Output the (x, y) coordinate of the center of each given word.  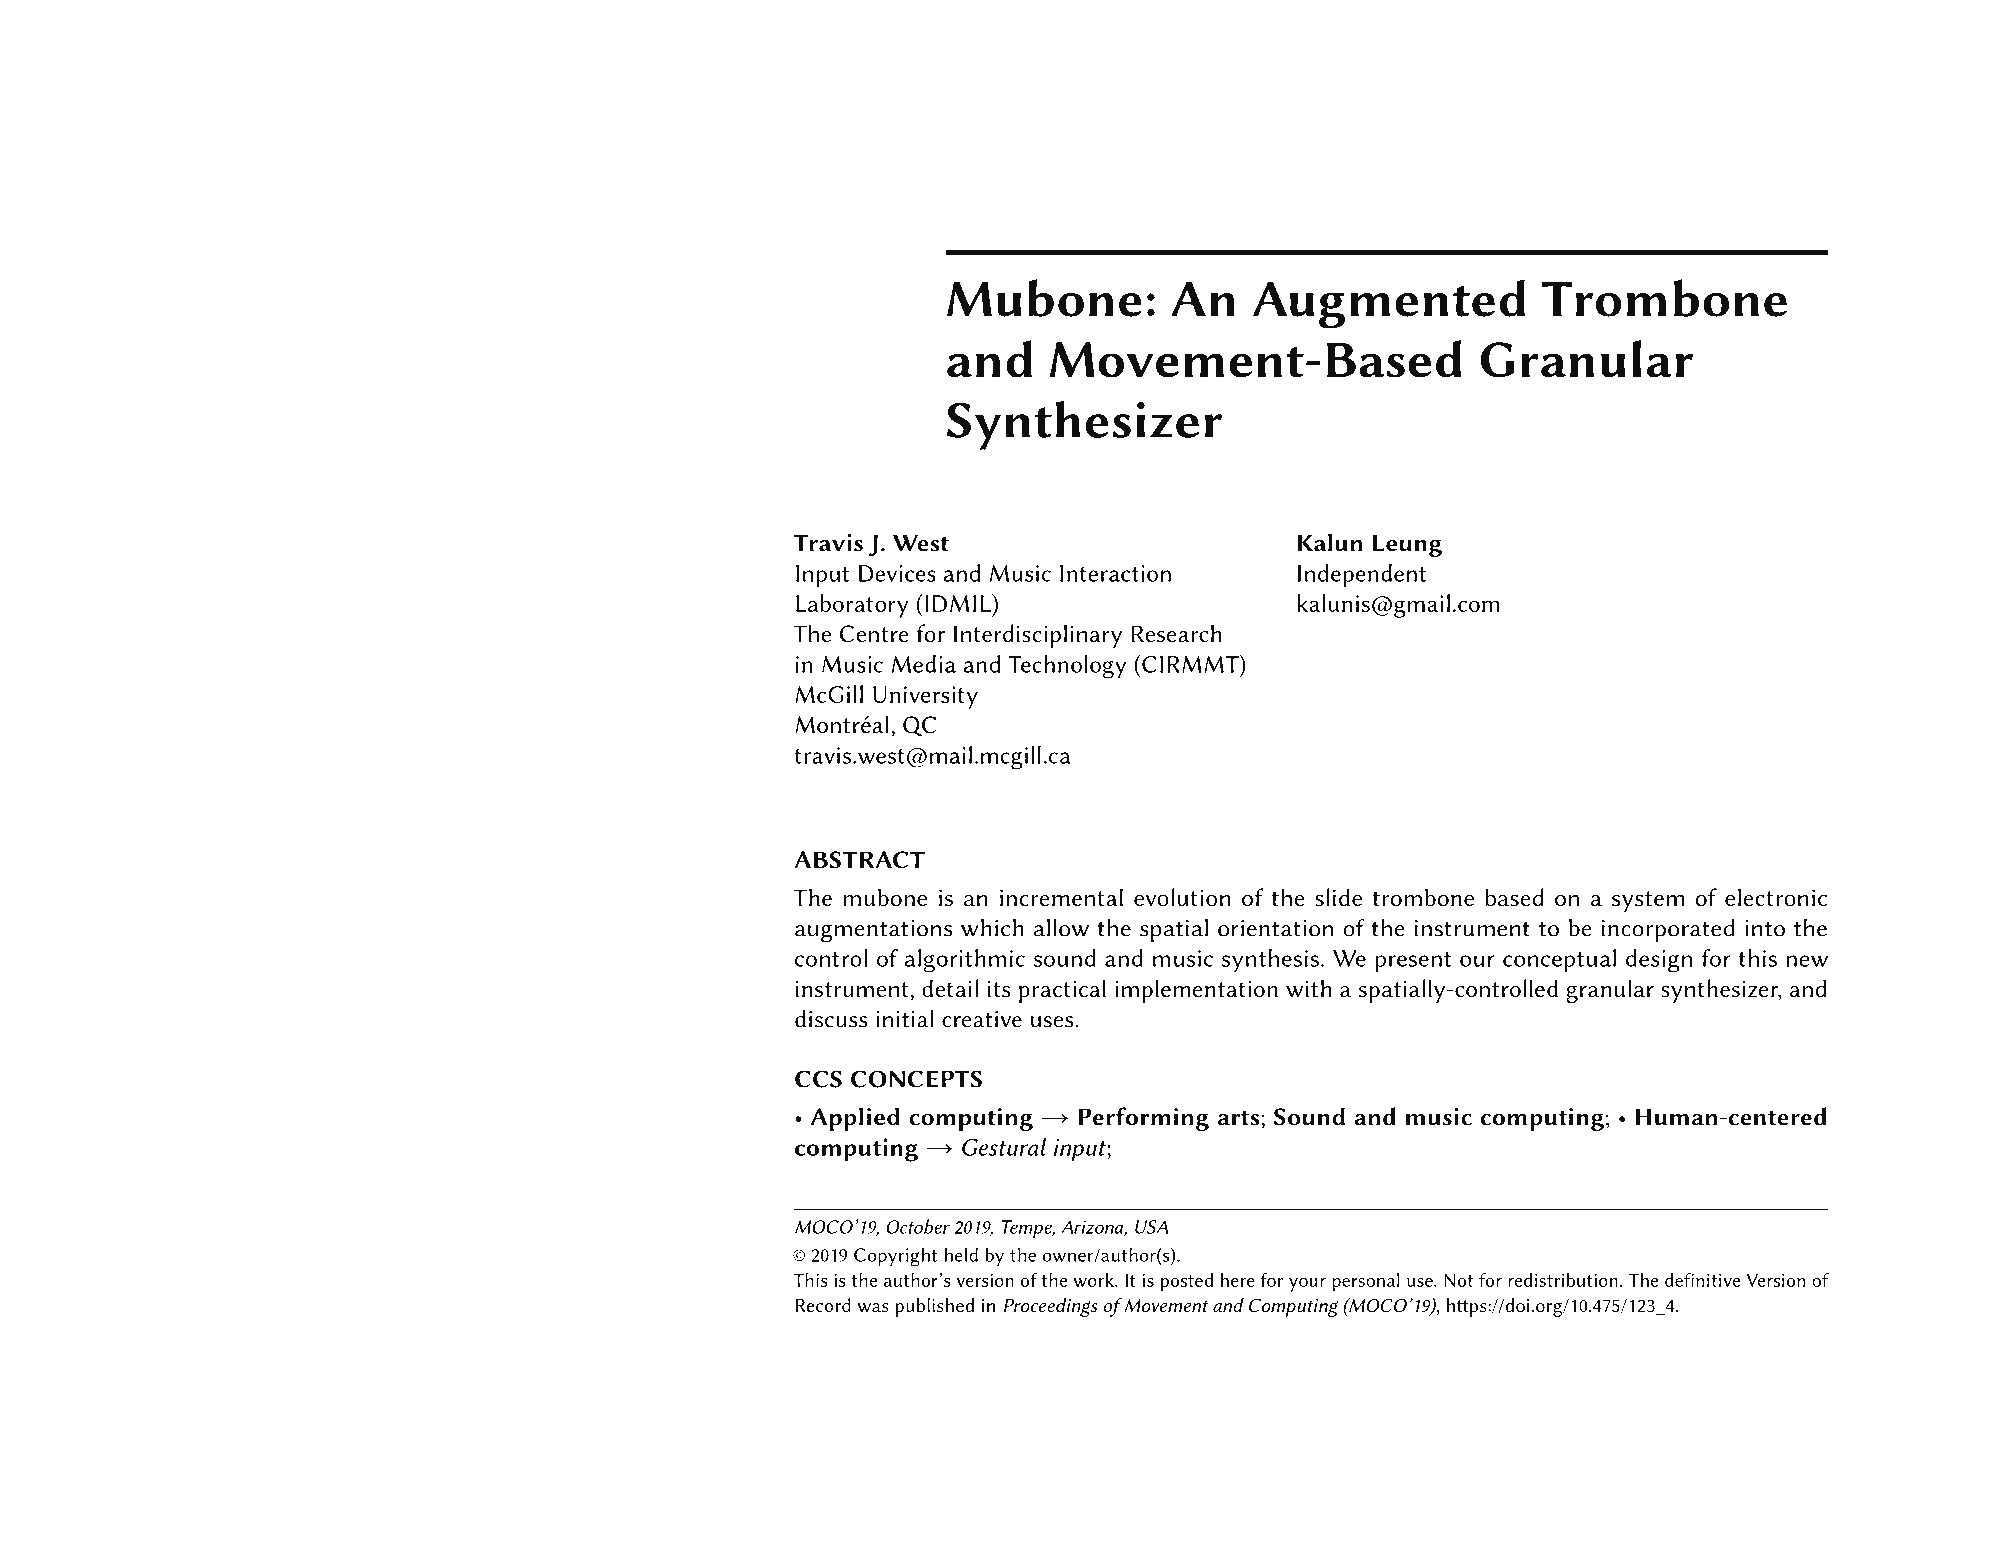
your (1307, 1285)
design (1659, 961)
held (961, 1254)
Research (1177, 633)
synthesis (1270, 961)
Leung (1407, 545)
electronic (1776, 897)
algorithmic (965, 961)
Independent (1362, 576)
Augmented (1389, 304)
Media (924, 664)
